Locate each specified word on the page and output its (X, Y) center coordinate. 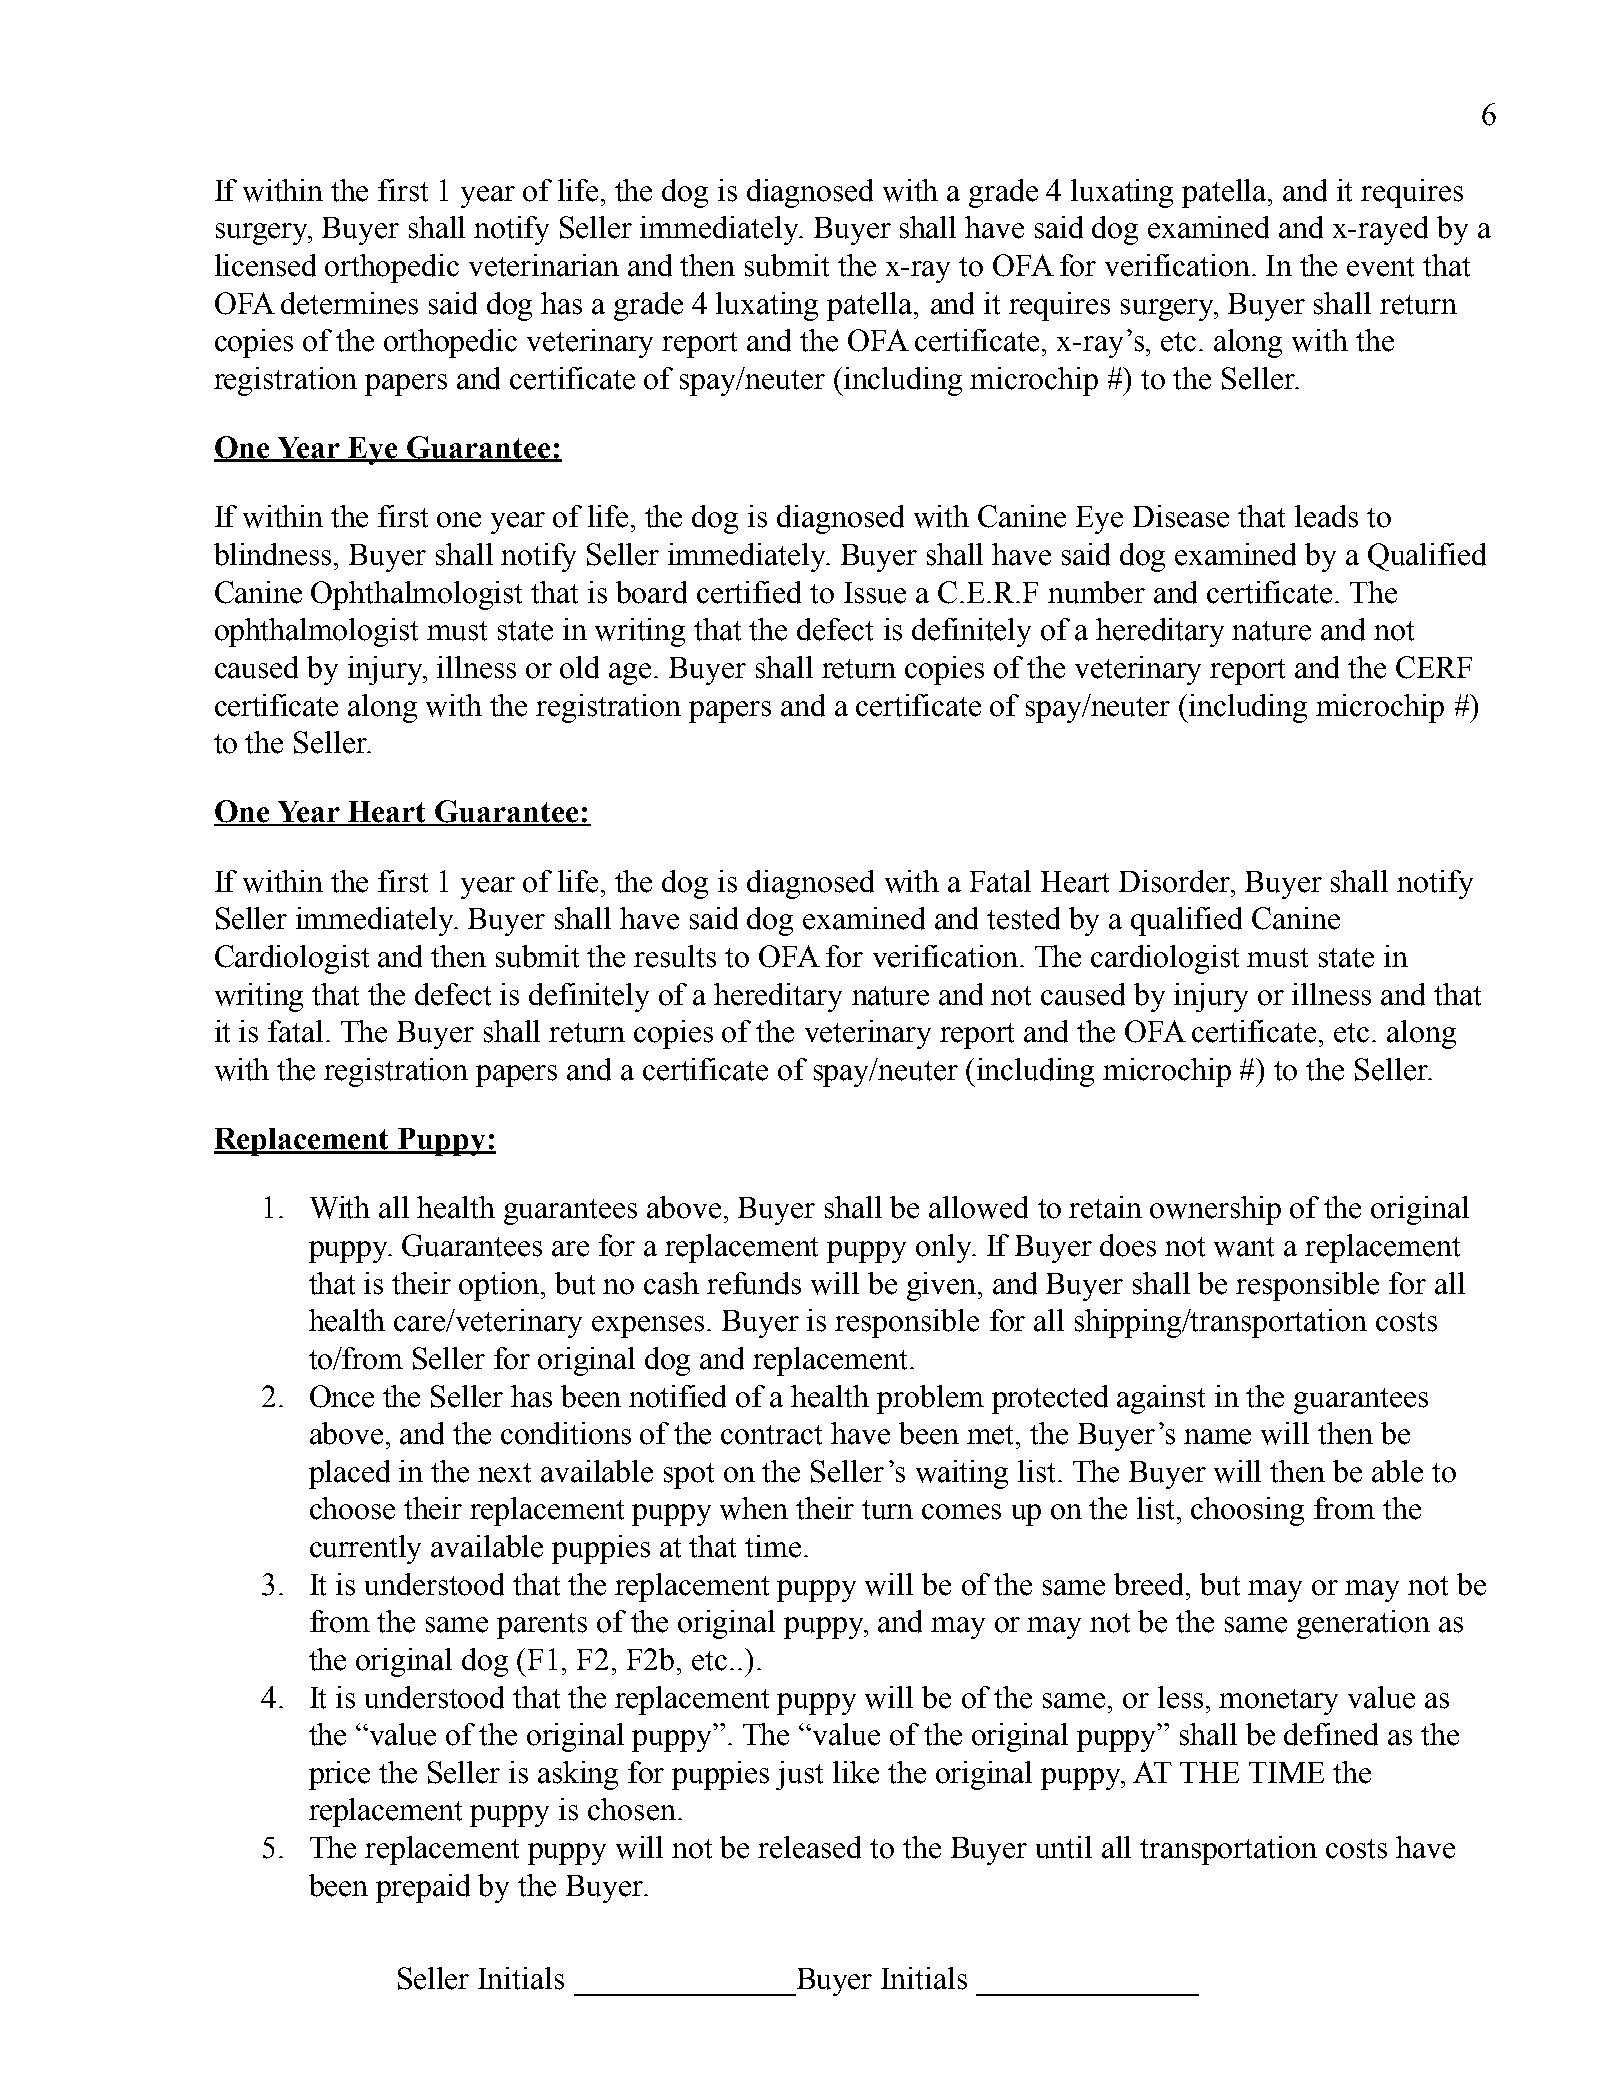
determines (349, 303)
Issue (875, 593)
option (500, 1286)
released (809, 1847)
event (1380, 267)
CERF (1434, 667)
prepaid (423, 1888)
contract (771, 1435)
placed (349, 1474)
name (1217, 1437)
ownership (1215, 1210)
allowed (978, 1207)
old (579, 667)
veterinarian (544, 265)
